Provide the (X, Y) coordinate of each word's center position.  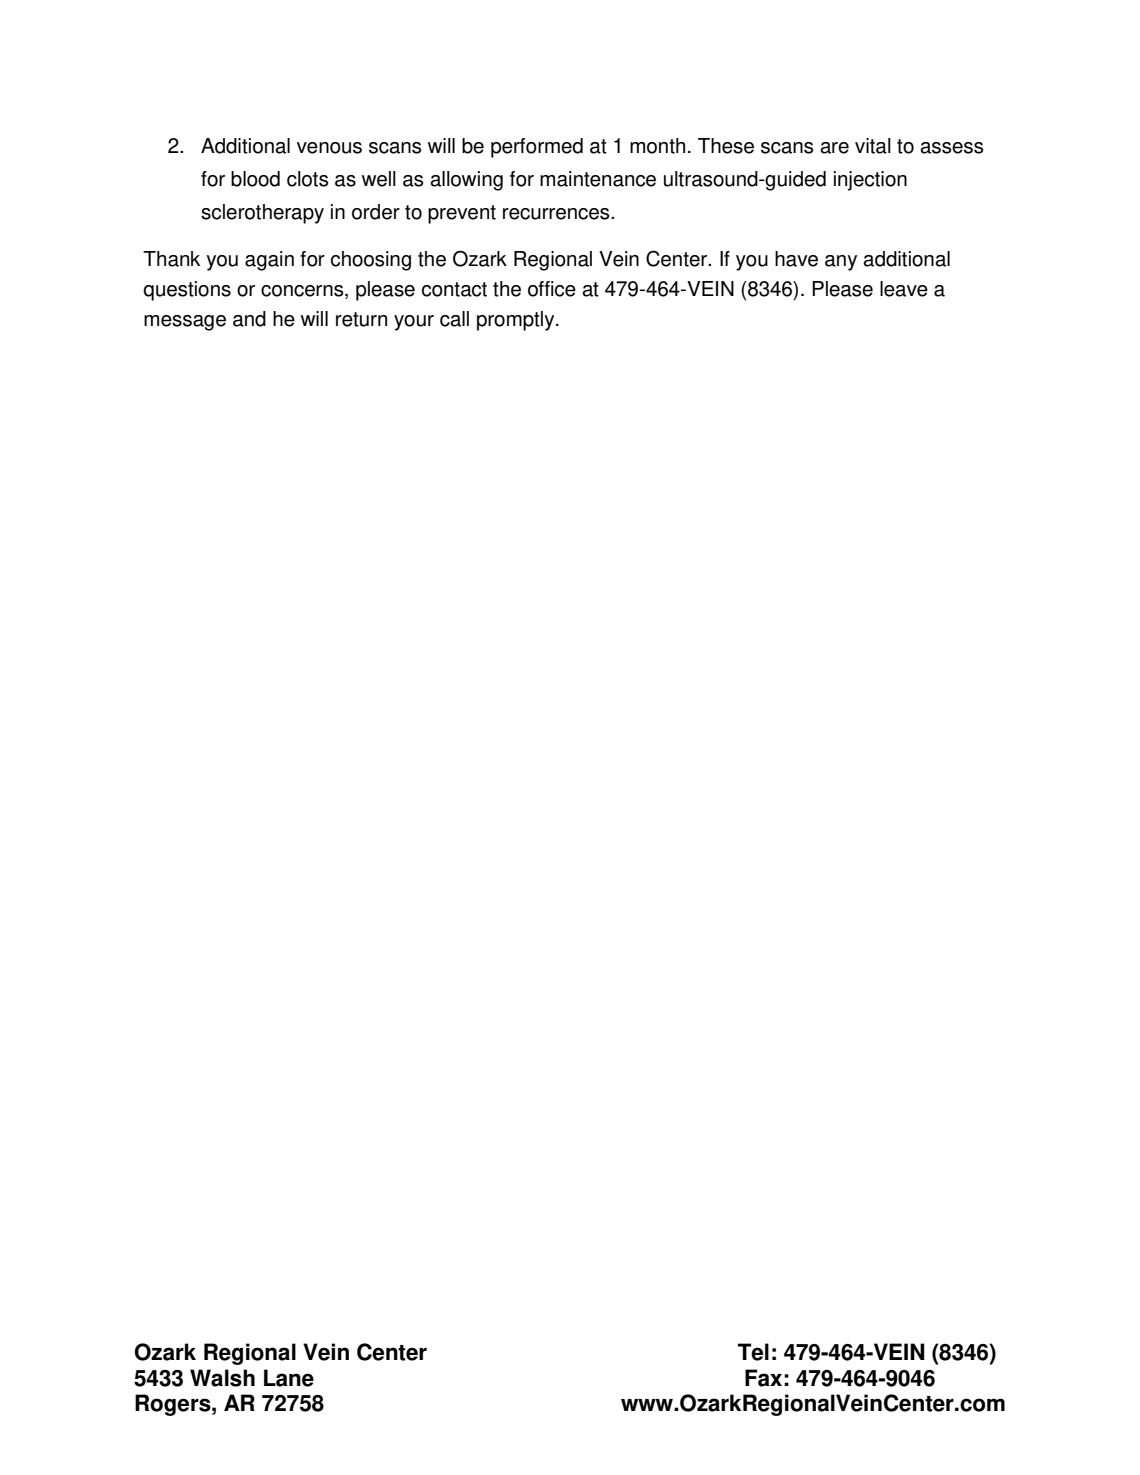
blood (255, 179)
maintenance (598, 179)
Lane (289, 1378)
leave (904, 289)
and (249, 319)
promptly (517, 321)
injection (870, 181)
